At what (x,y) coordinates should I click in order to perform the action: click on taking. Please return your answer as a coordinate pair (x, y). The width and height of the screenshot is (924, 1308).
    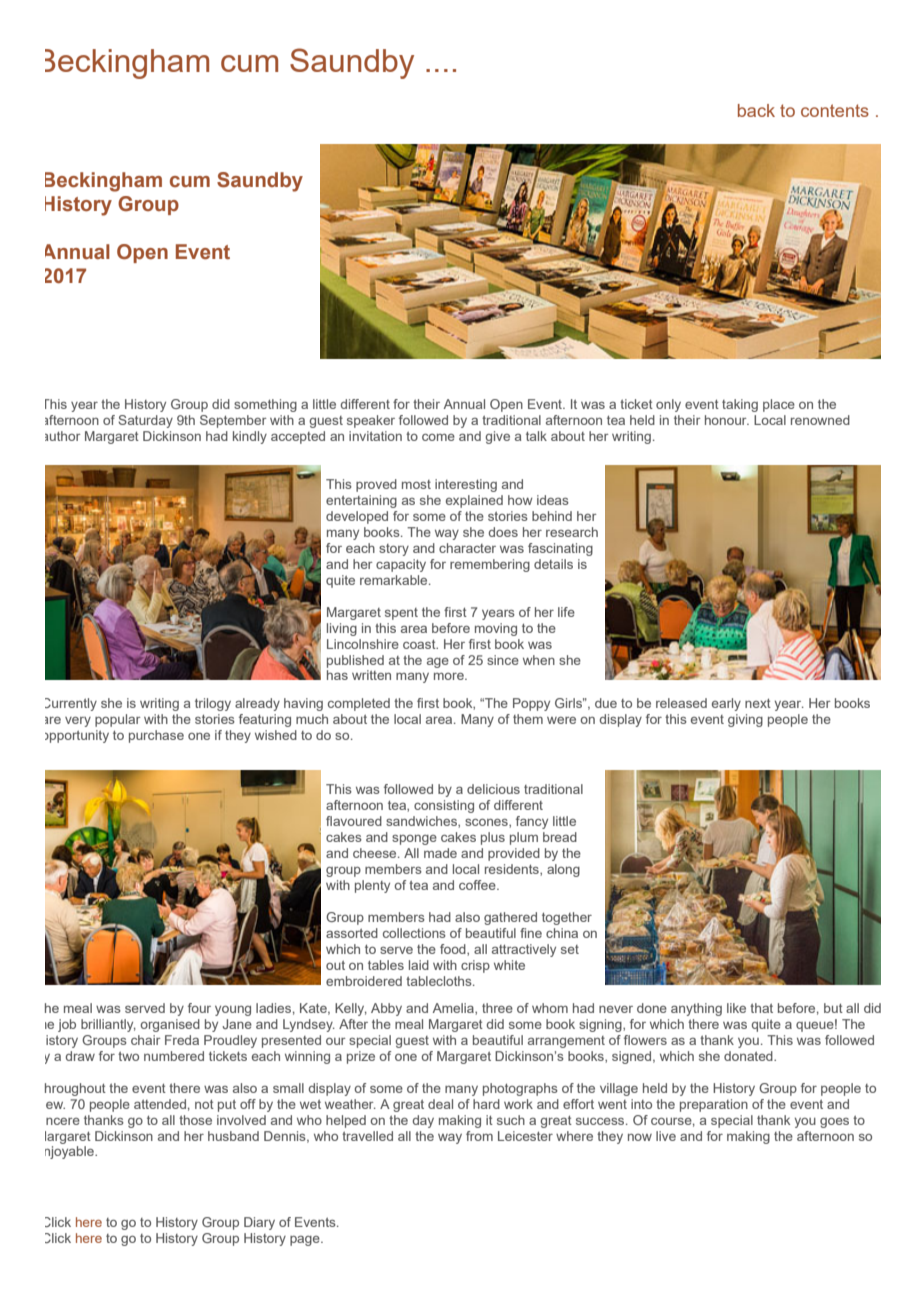
    Looking at the image, I should click on (740, 405).
